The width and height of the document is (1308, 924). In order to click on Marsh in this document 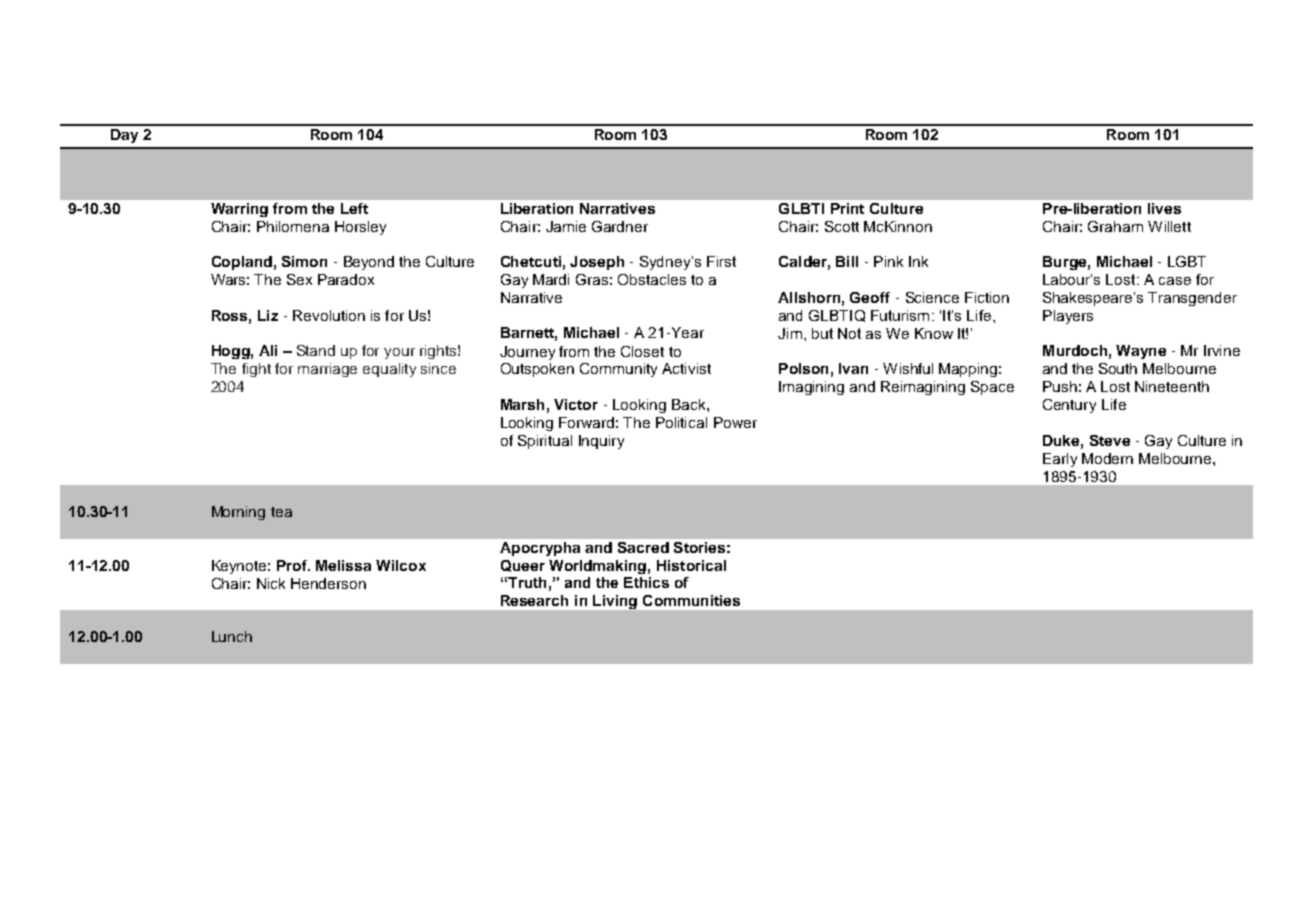, I will do `click(522, 404)`.
